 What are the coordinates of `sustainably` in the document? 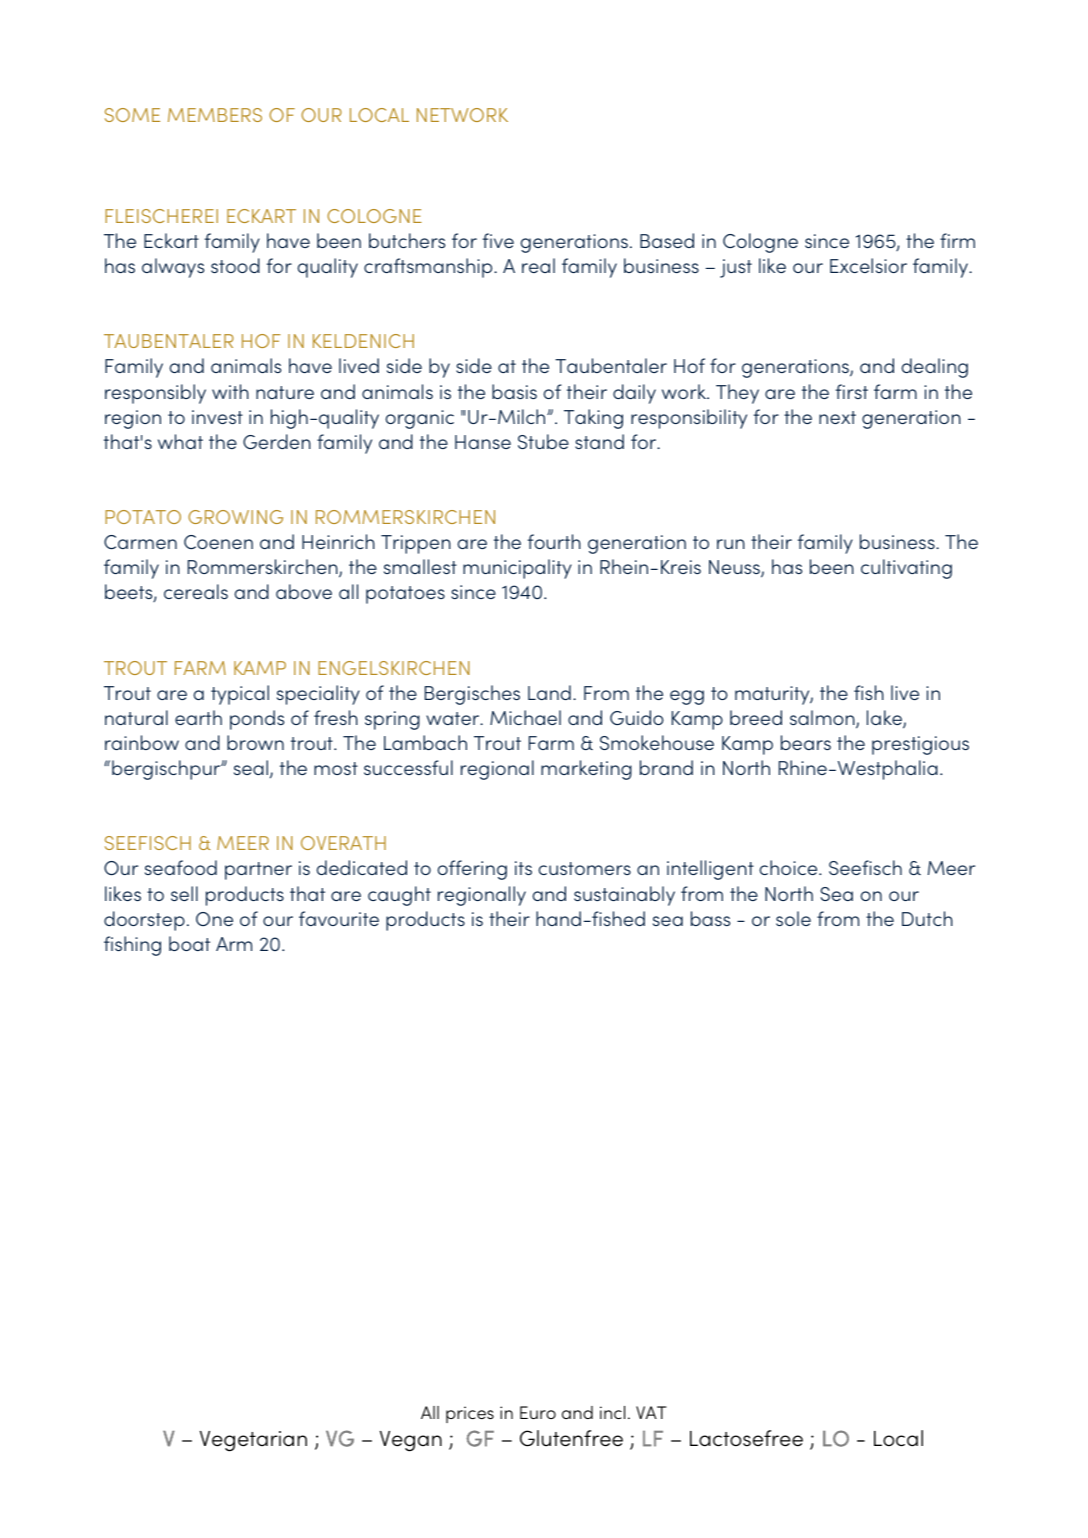 It's located at (624, 896).
